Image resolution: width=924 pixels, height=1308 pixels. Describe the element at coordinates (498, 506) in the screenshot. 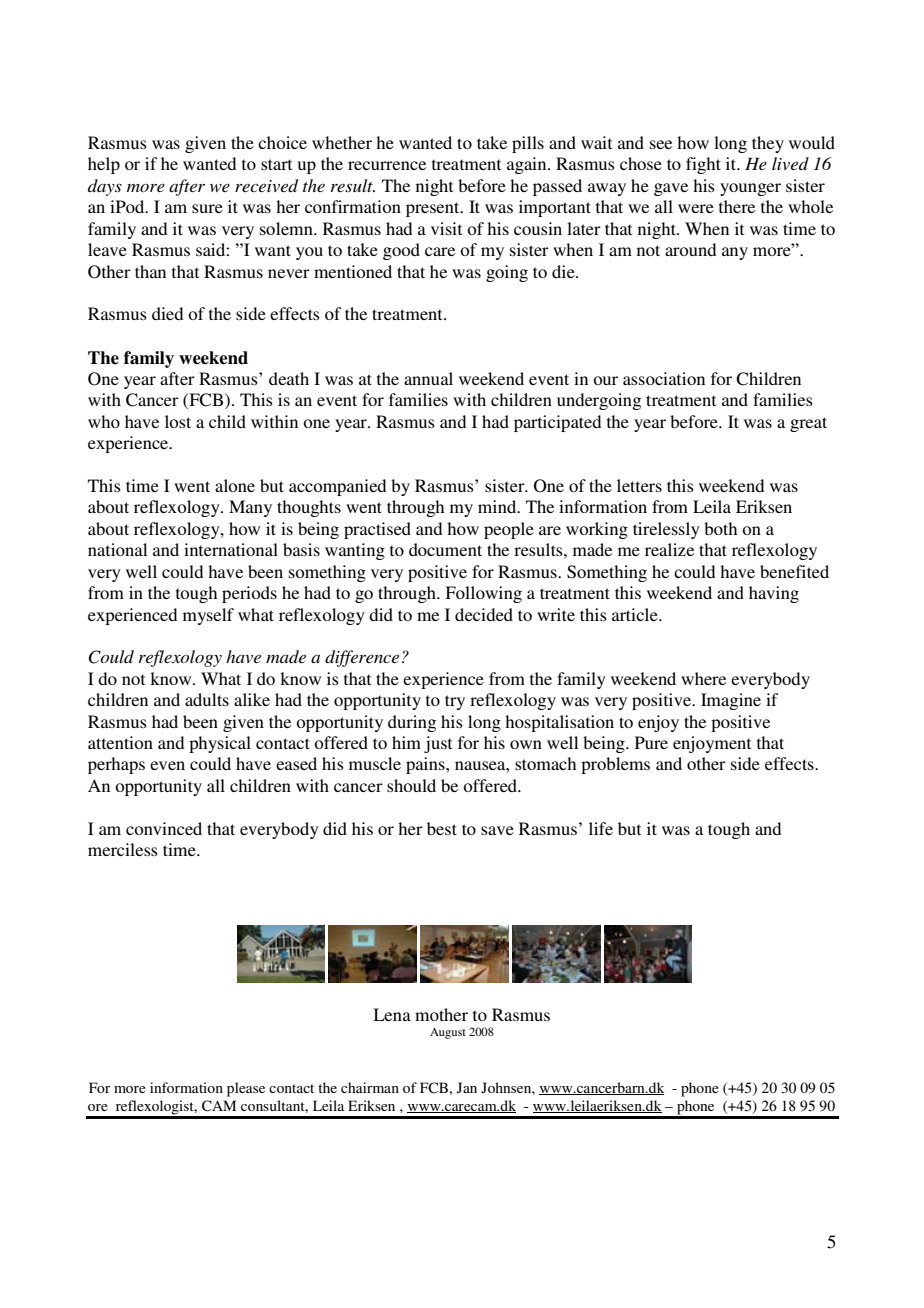

I see `mind` at that location.
